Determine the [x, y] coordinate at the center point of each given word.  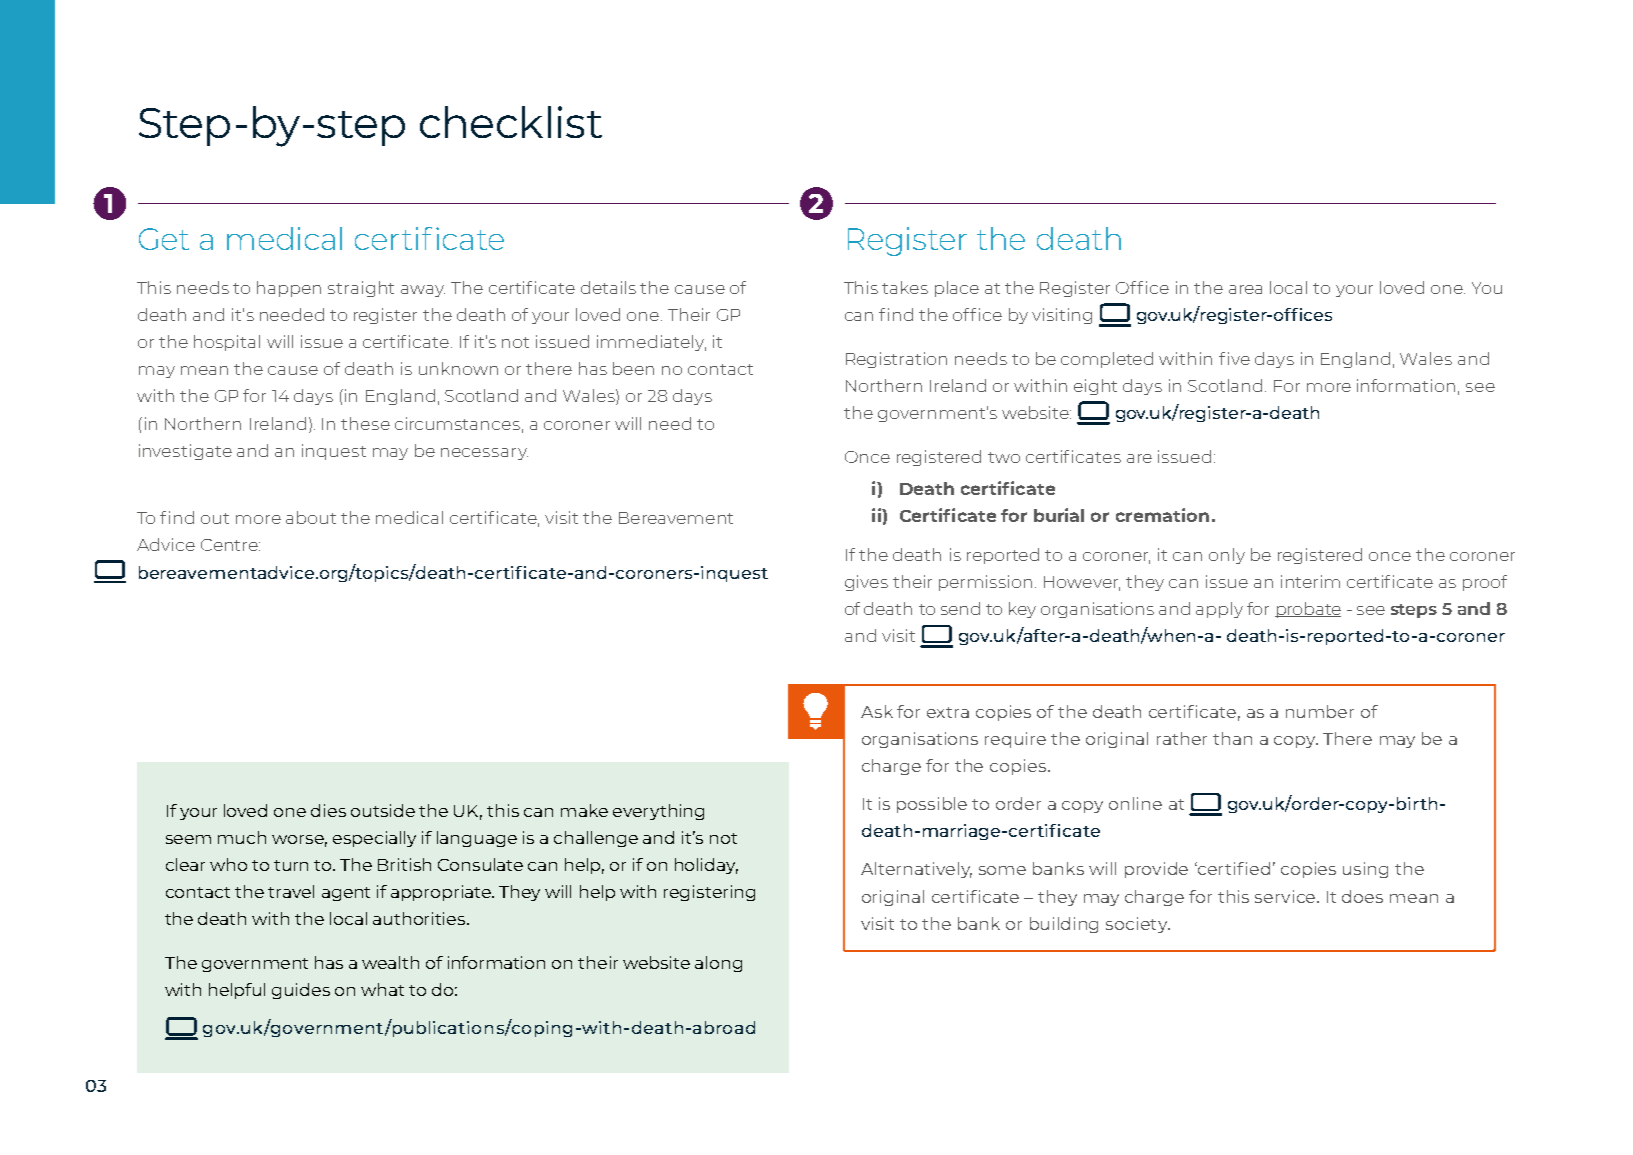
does [1362, 896]
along [718, 964]
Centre [230, 545]
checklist [511, 122]
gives [866, 583]
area [1245, 289]
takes [905, 287]
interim [1310, 581]
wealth [390, 962]
